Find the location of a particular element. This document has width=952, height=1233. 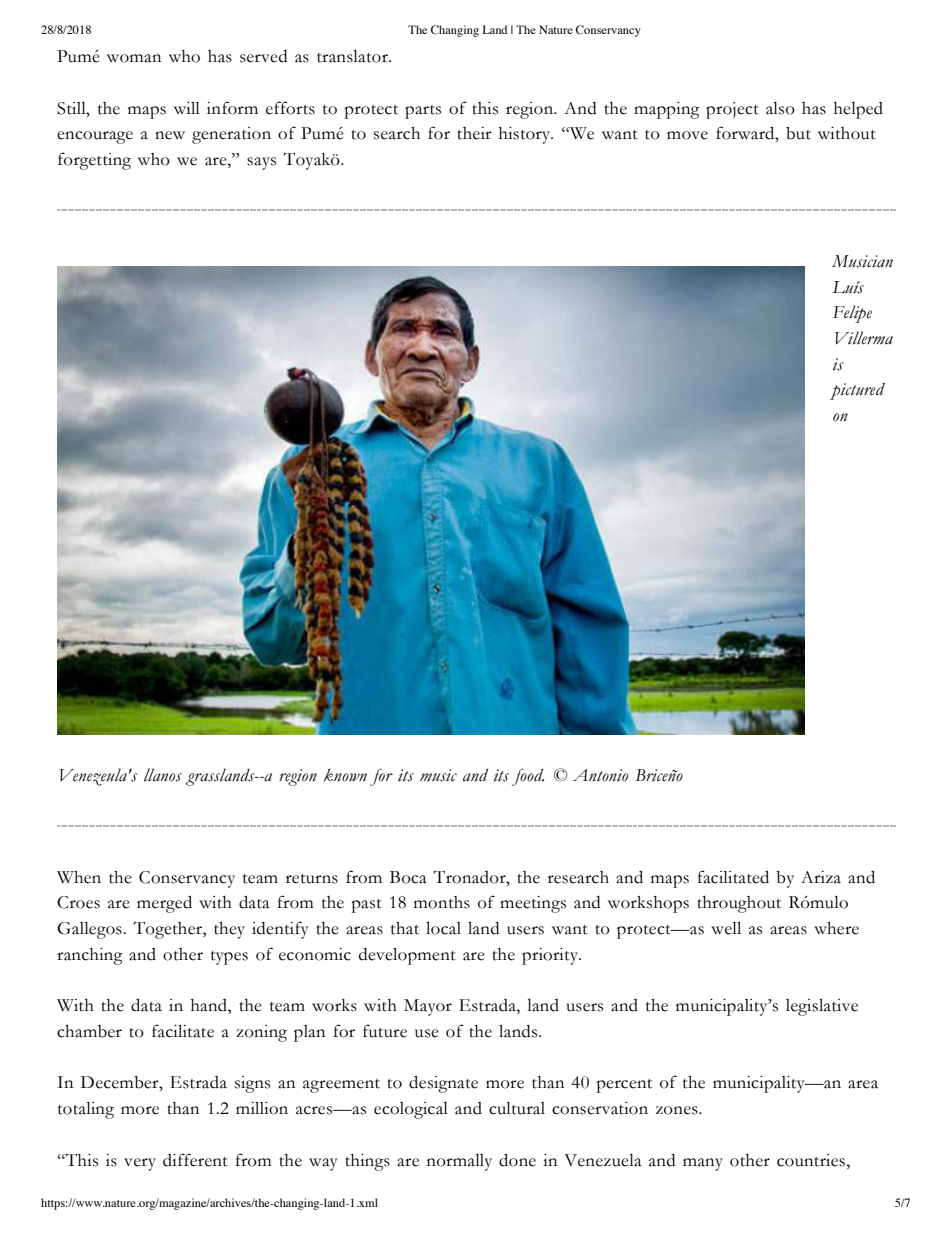

Antonio is located at coordinates (600, 775).
